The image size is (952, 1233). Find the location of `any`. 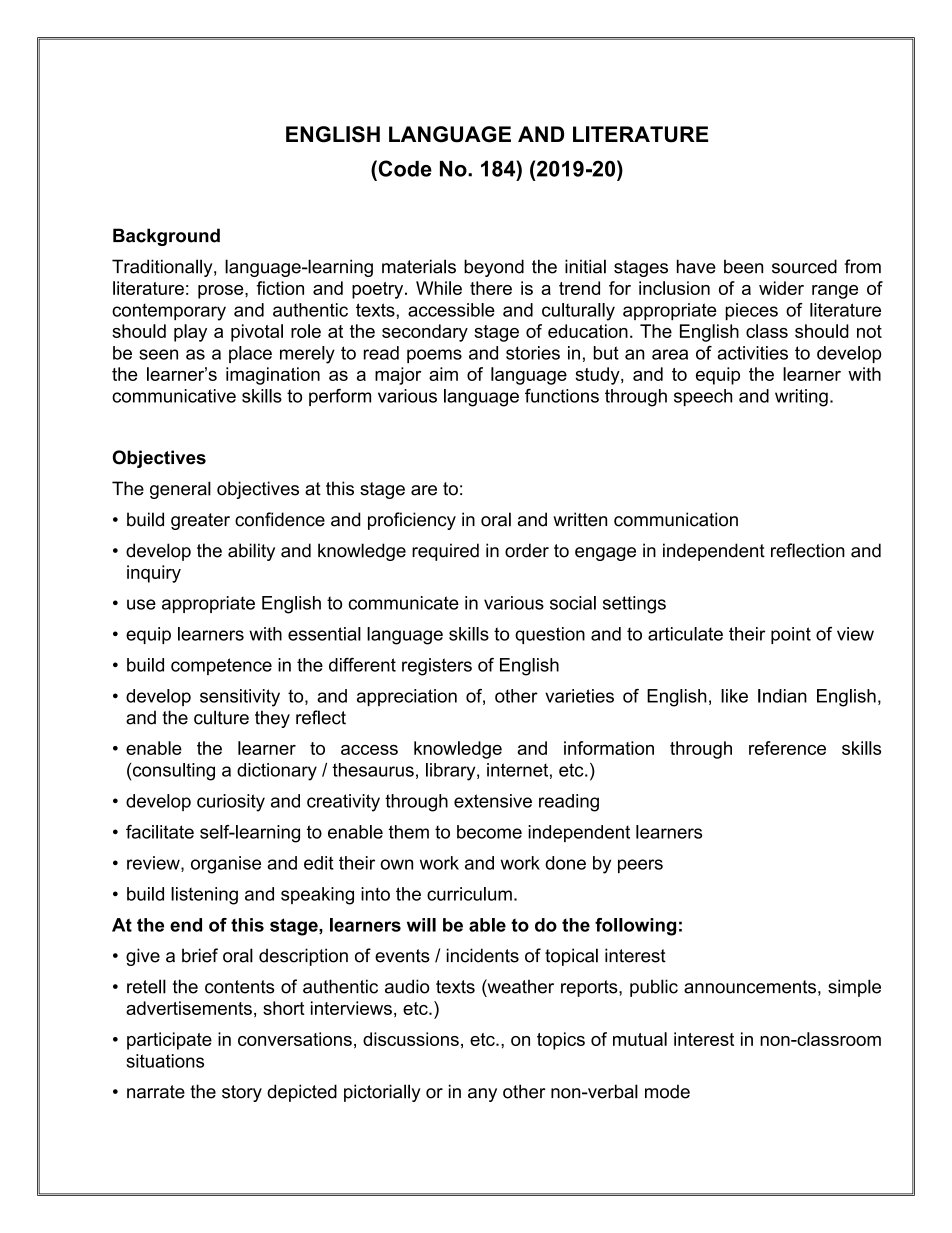

any is located at coordinates (482, 1095).
